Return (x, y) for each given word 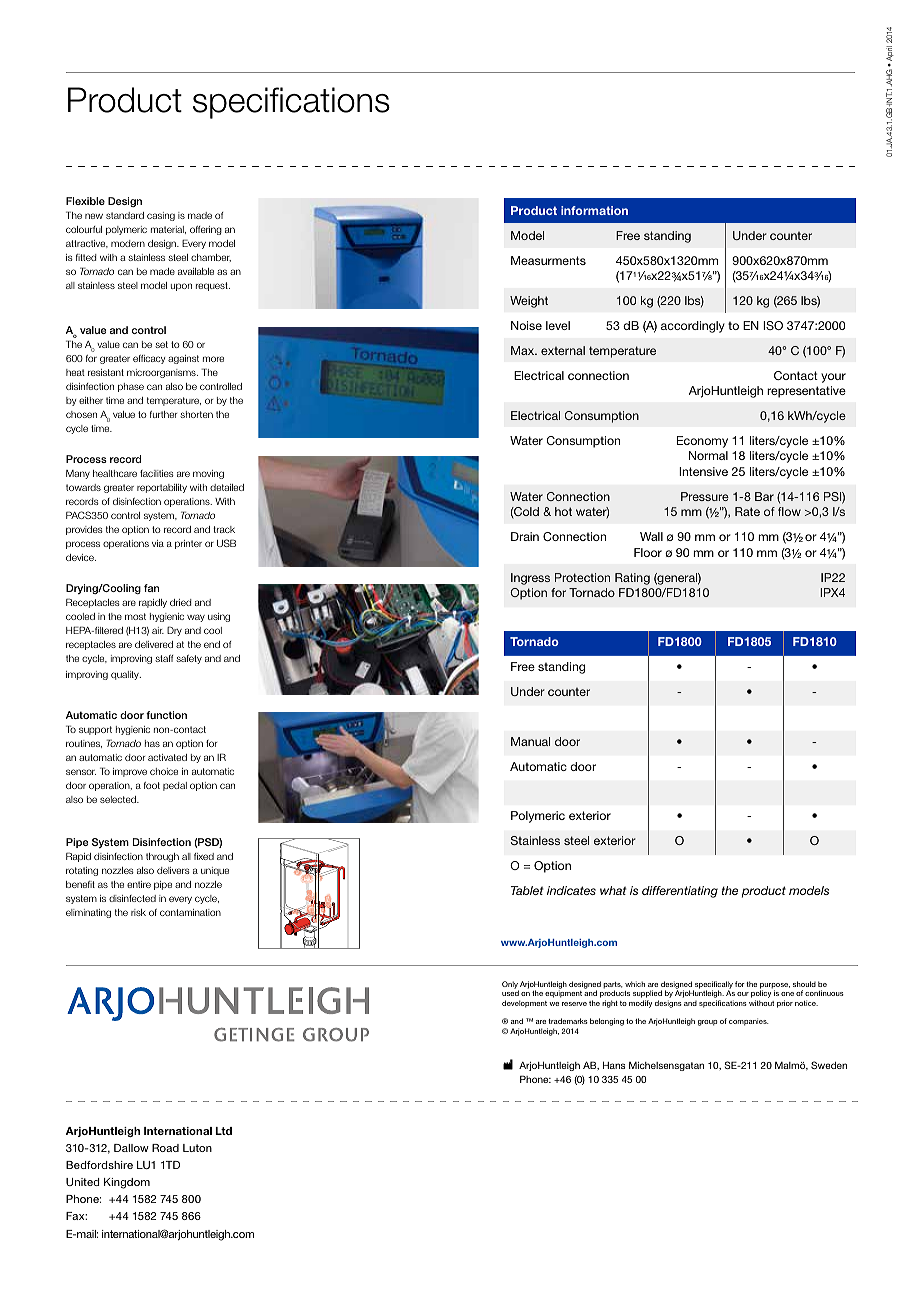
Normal (708, 455)
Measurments (548, 260)
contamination (190, 912)
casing (161, 216)
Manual (530, 741)
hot (563, 511)
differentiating (680, 892)
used (510, 993)
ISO (773, 325)
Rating (632, 579)
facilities (157, 473)
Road (165, 1148)
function (166, 715)
